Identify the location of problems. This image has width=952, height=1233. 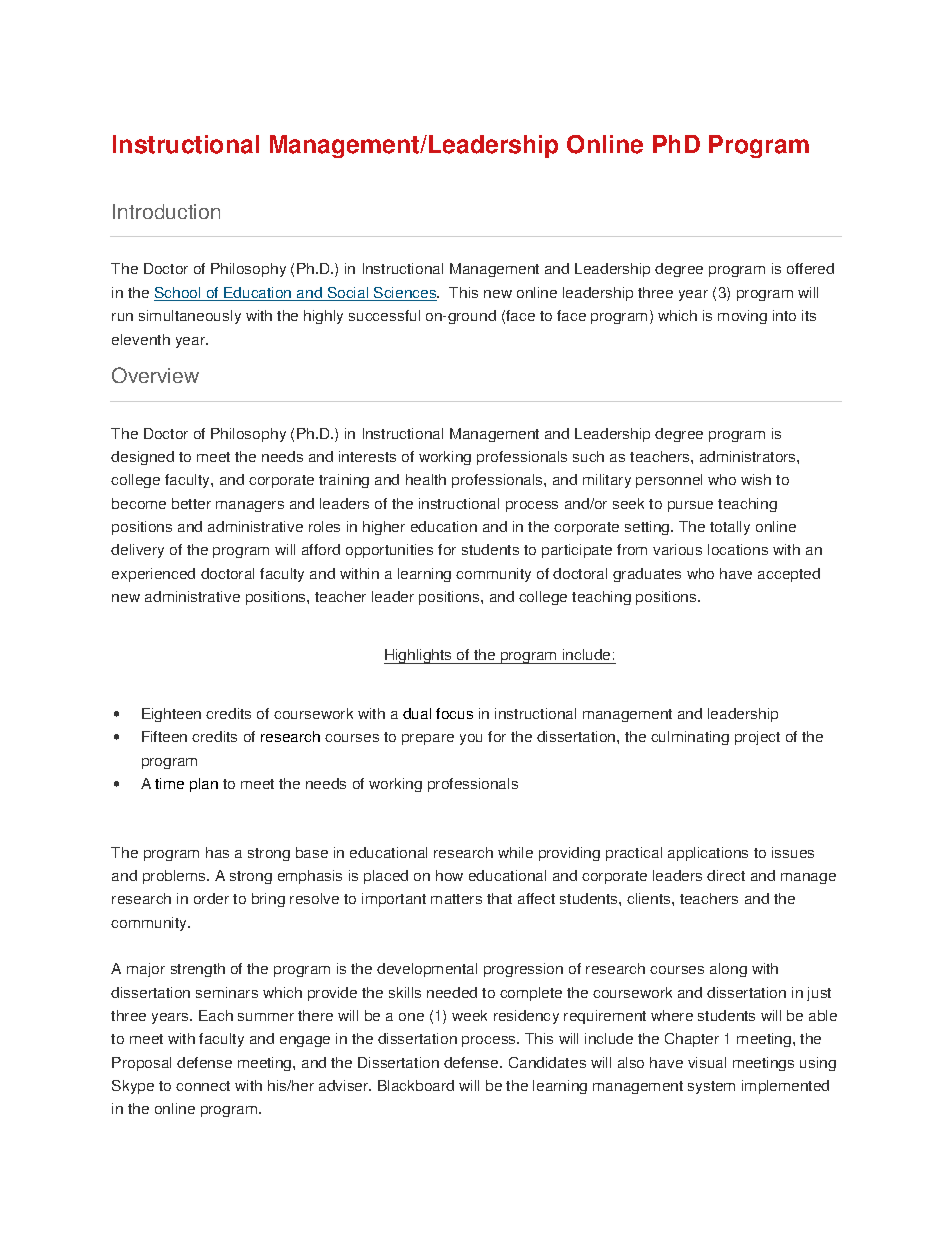
(175, 877).
